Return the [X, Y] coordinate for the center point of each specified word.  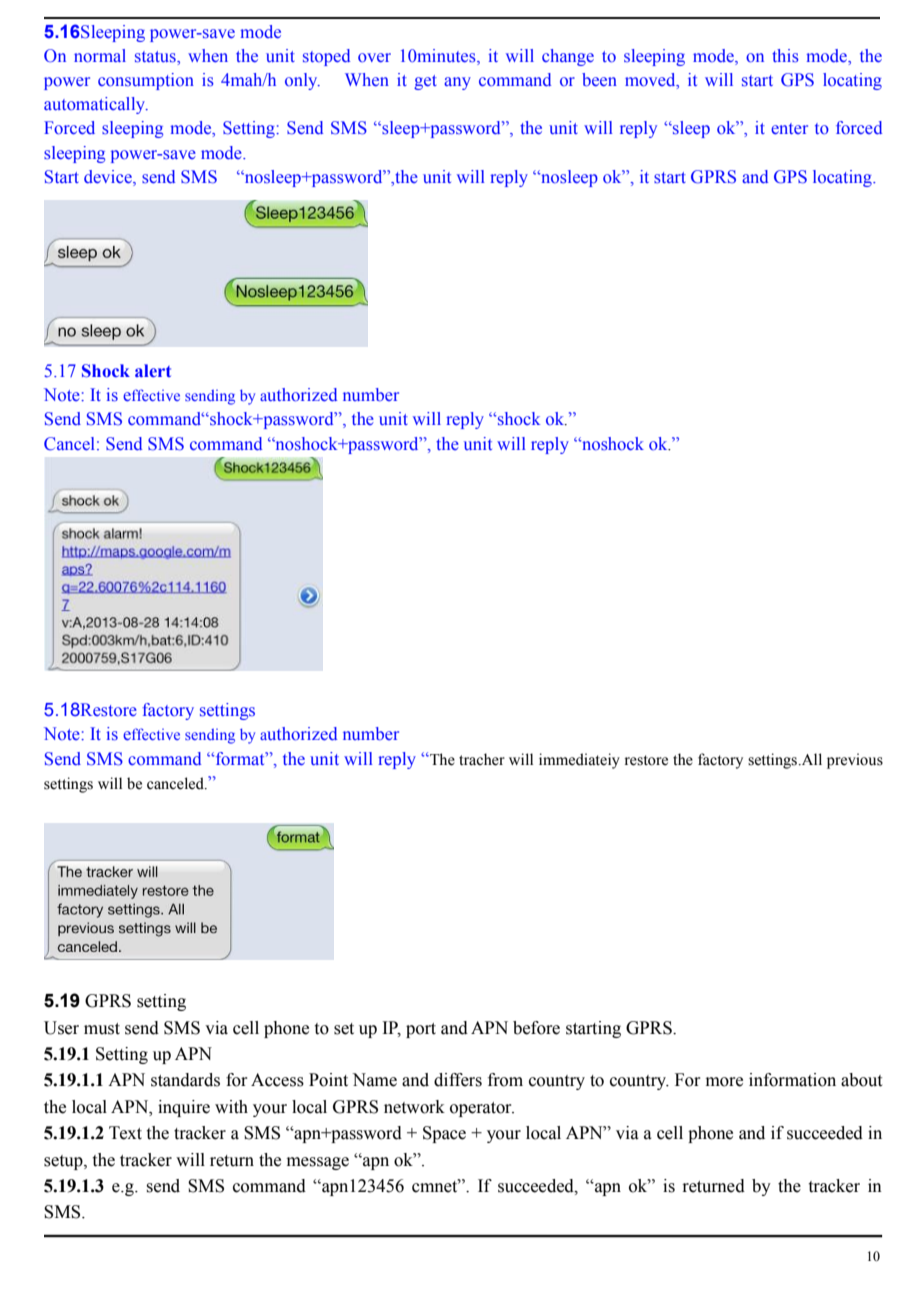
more [724, 1082]
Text [125, 1133]
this [785, 56]
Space [444, 1134]
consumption [146, 81]
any [457, 83]
